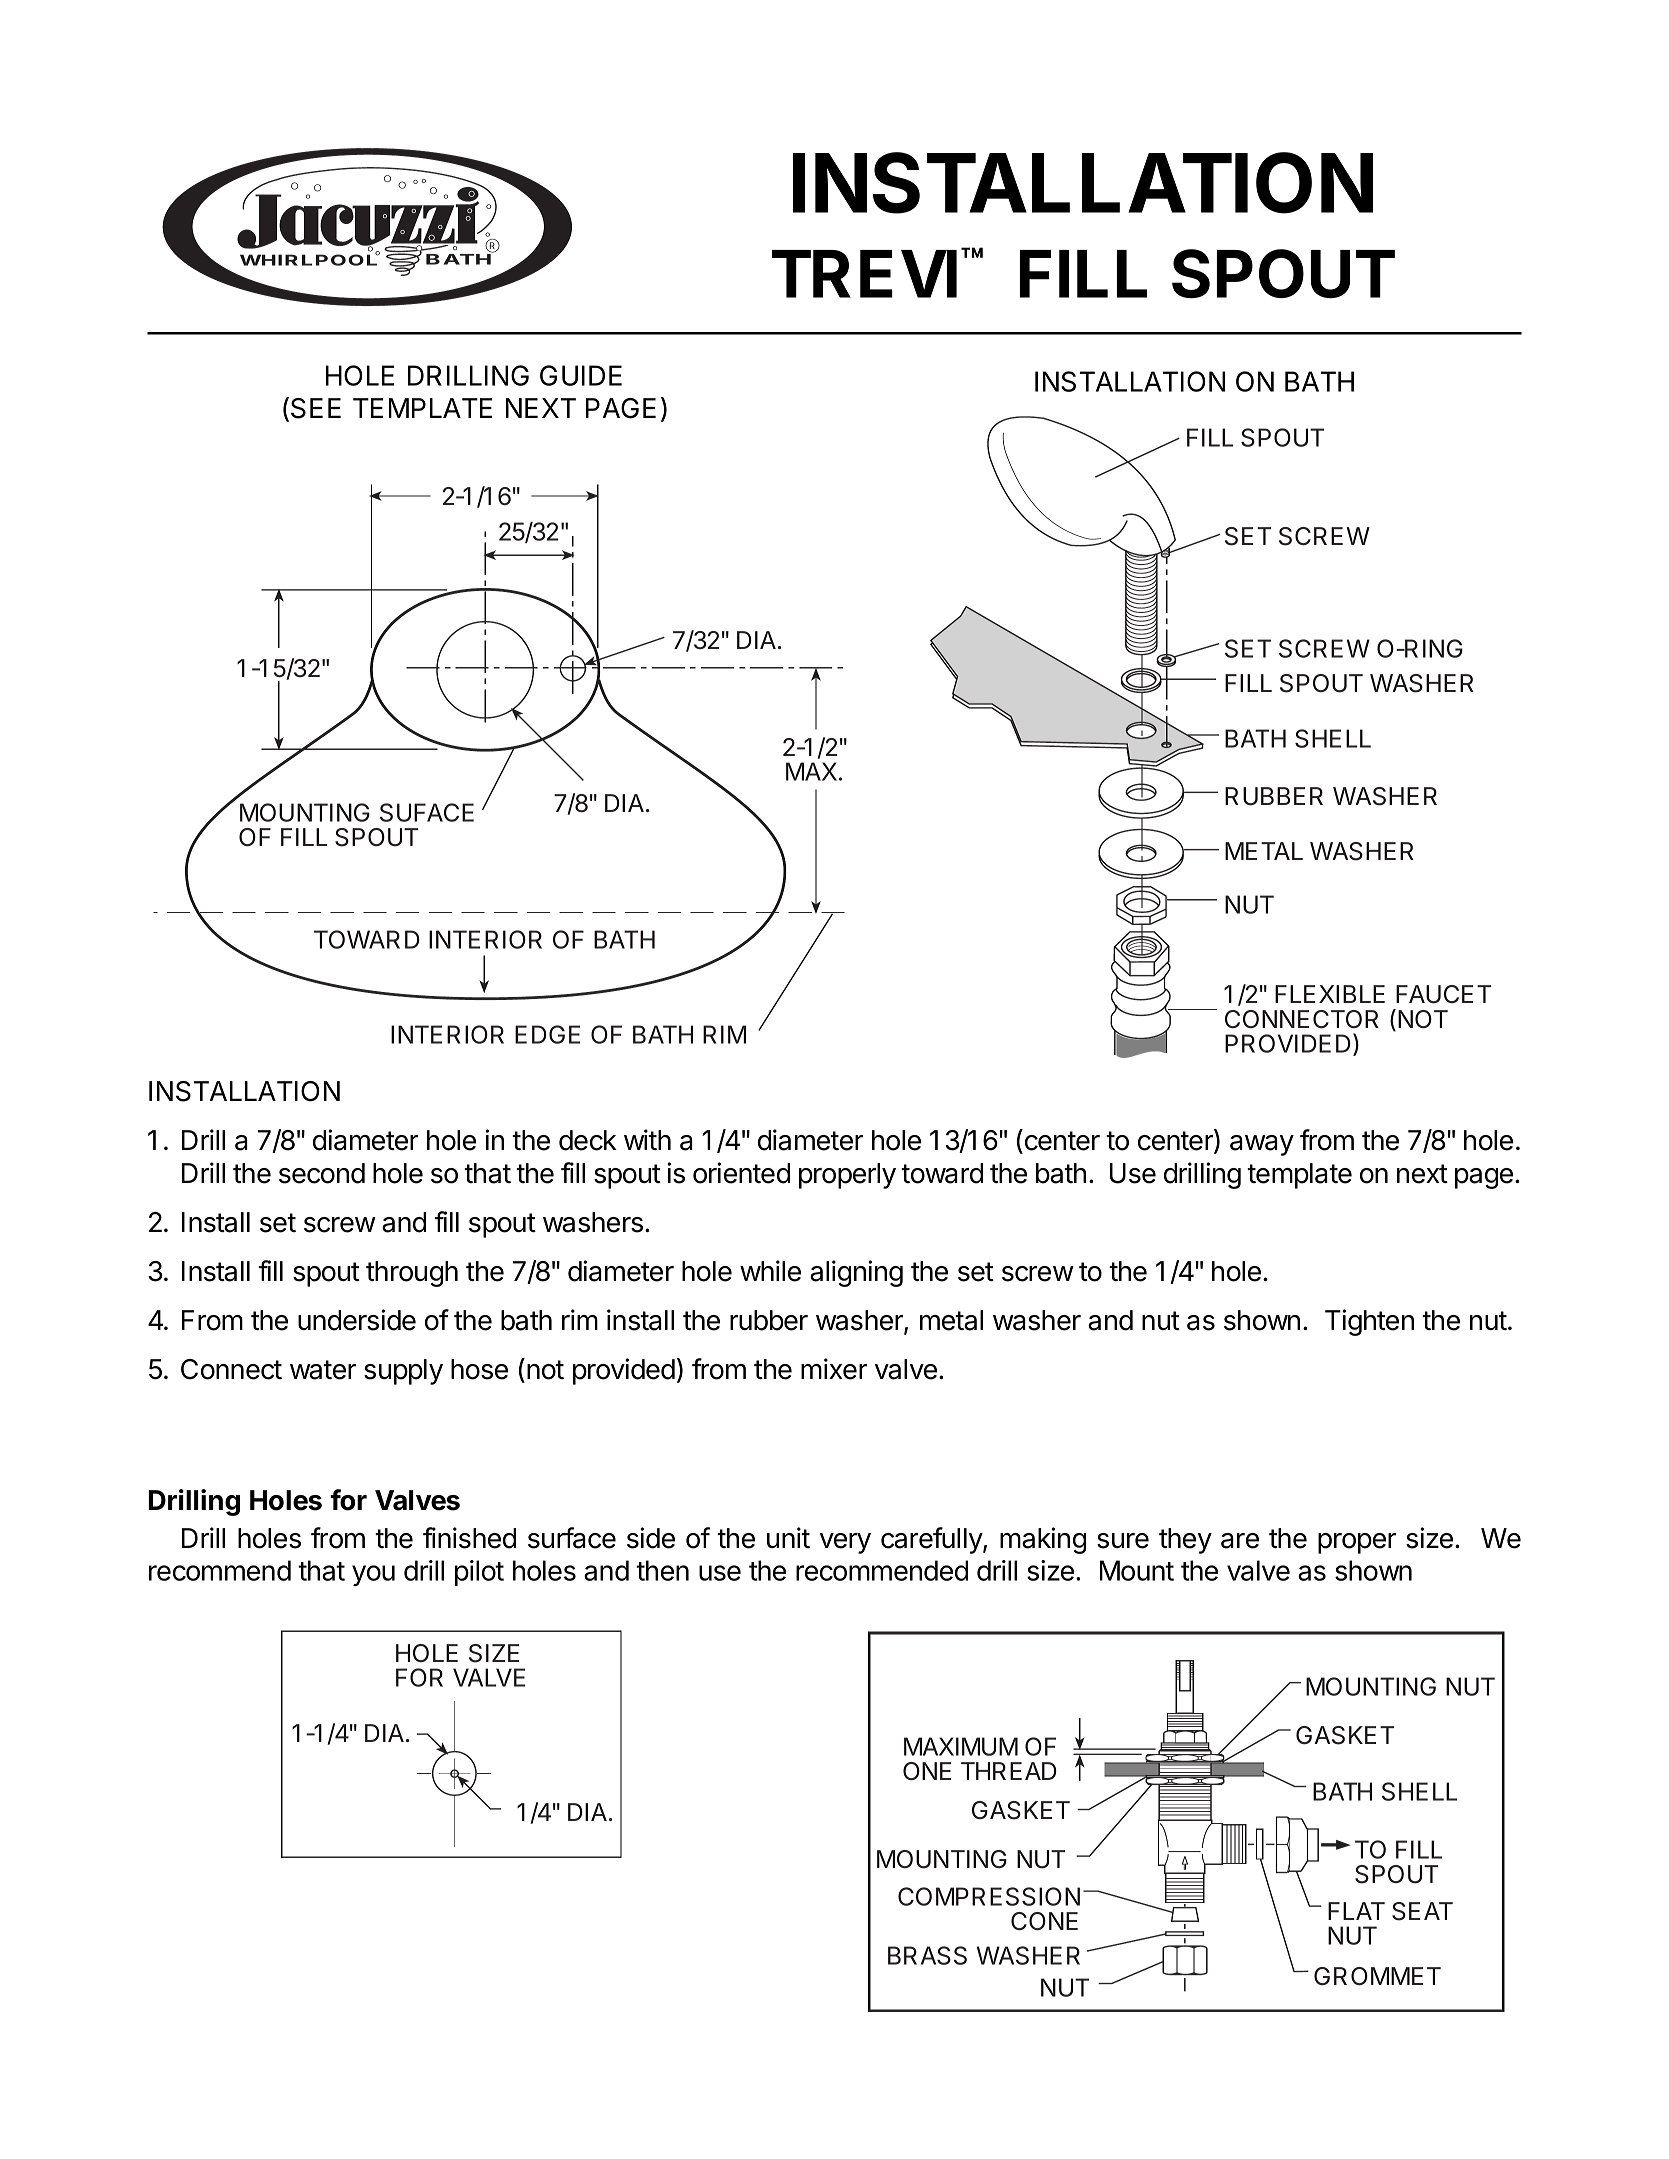  Describe the element at coordinates (547, 1034) in the screenshot. I see `EDGE` at that location.
